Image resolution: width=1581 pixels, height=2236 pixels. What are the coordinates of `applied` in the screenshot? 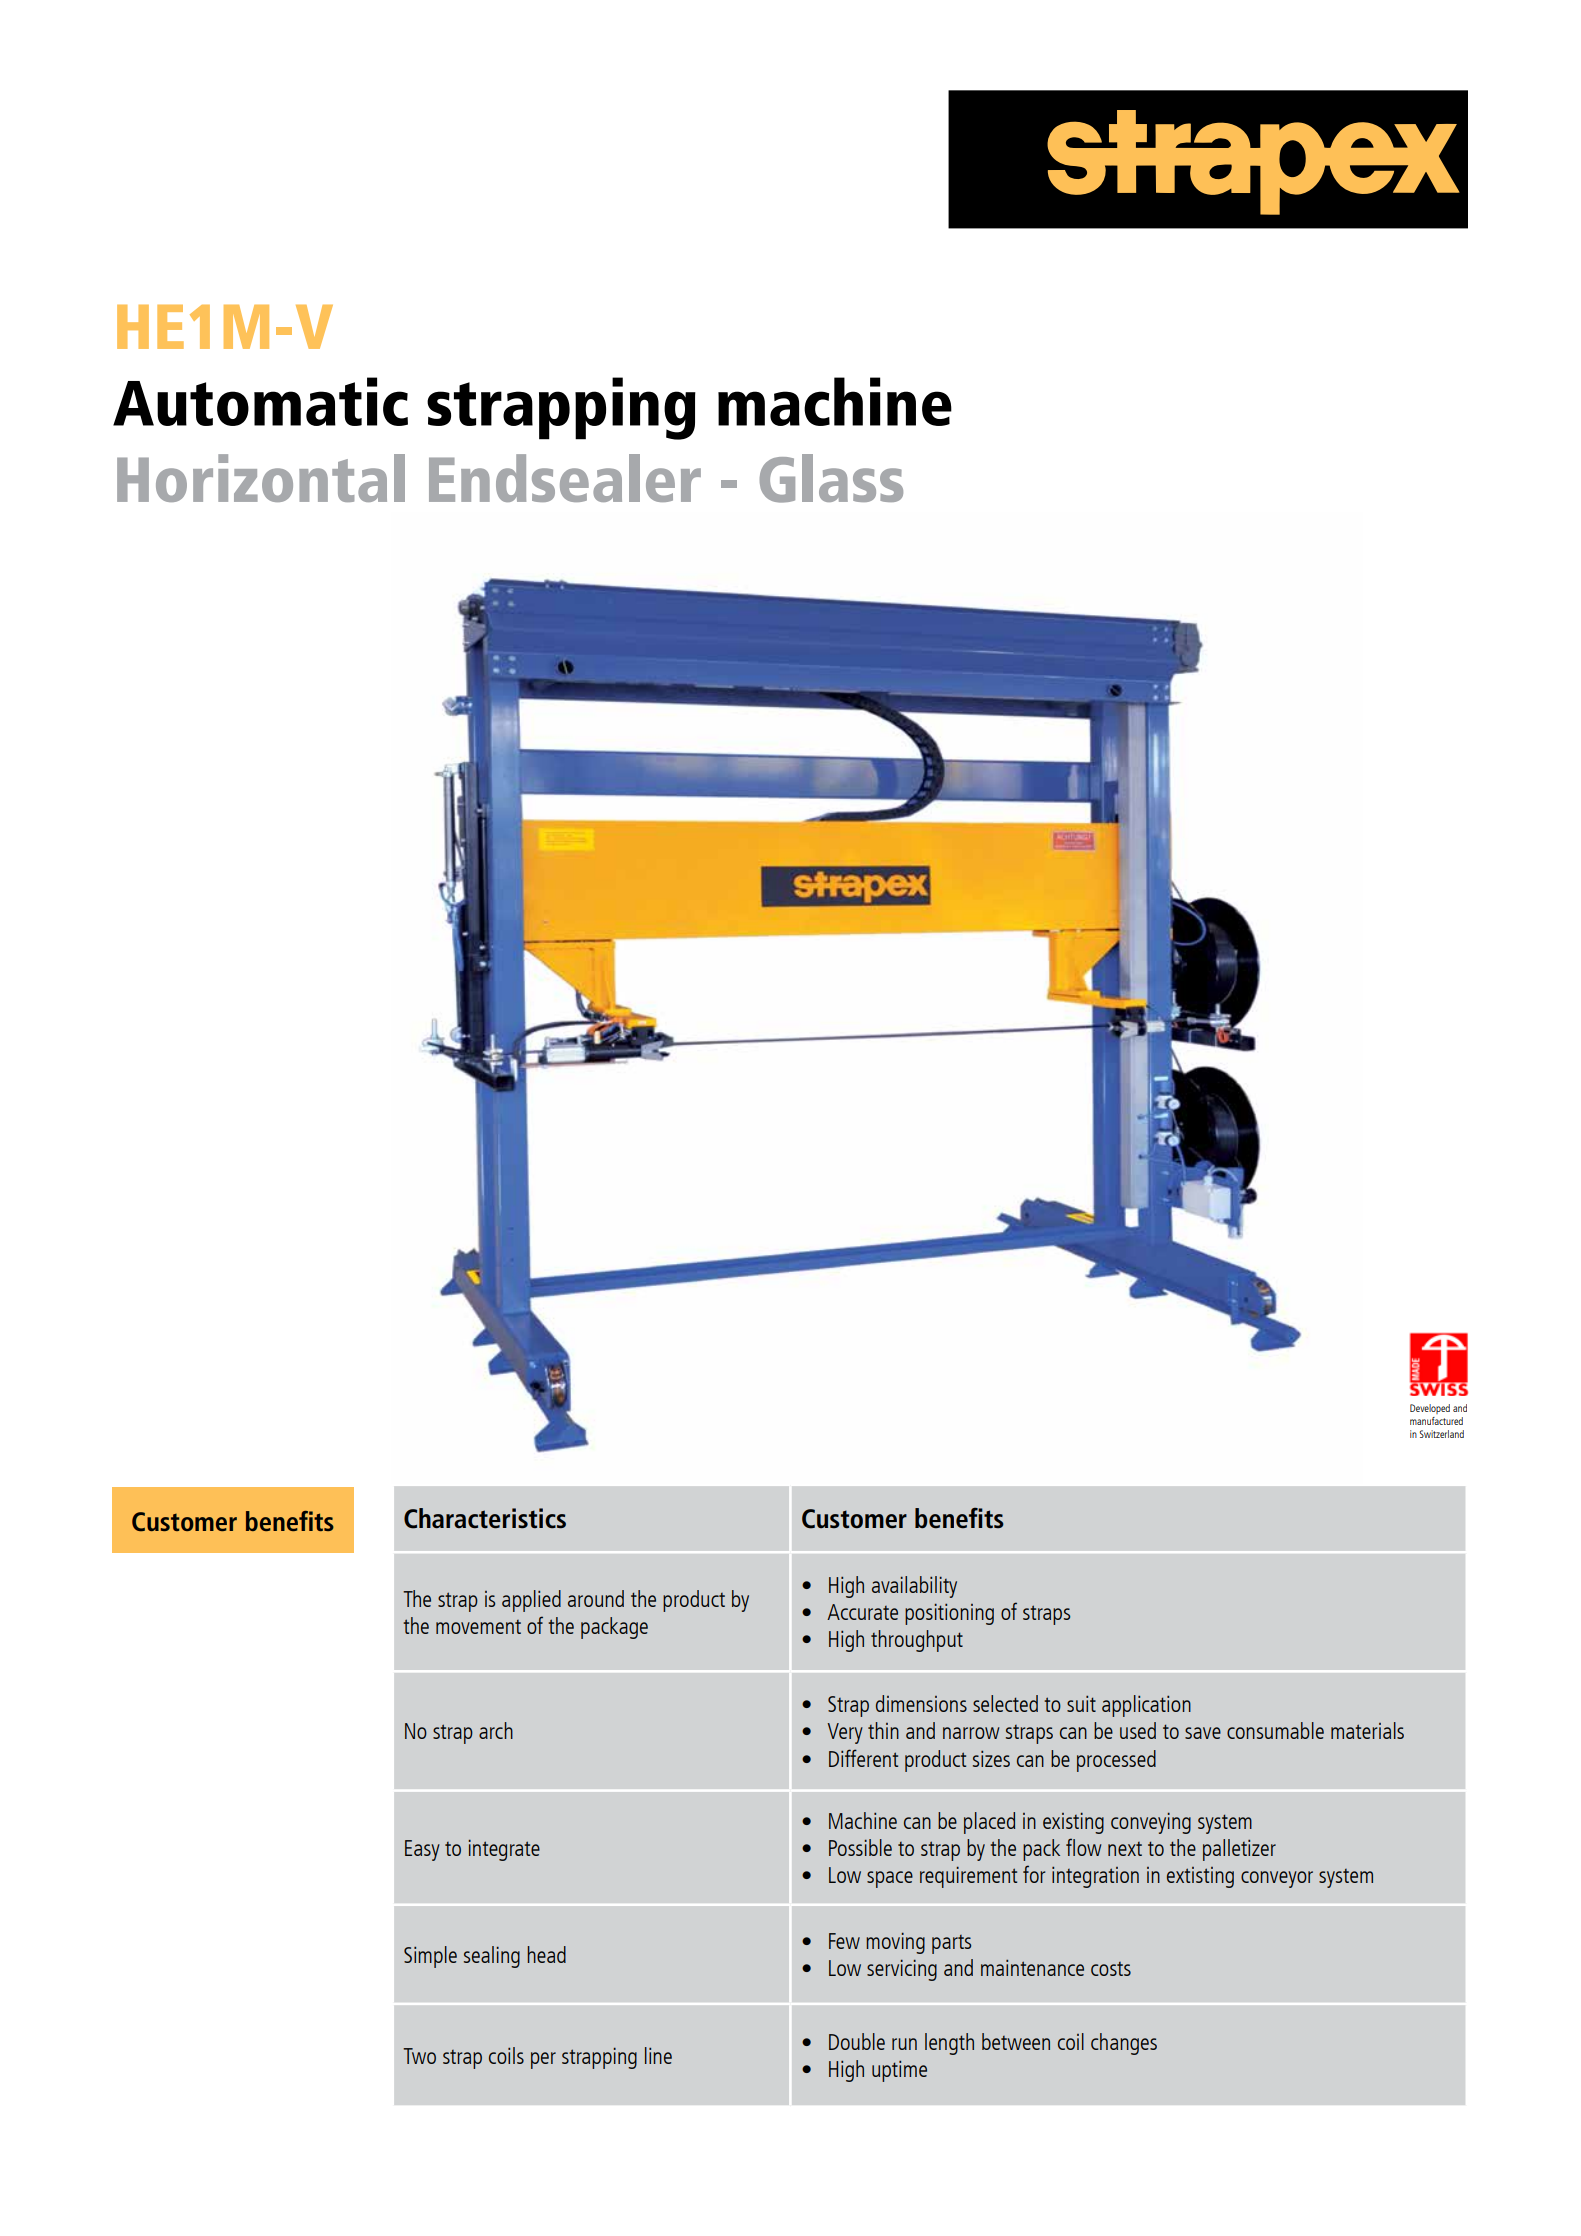 It's located at (531, 1601).
